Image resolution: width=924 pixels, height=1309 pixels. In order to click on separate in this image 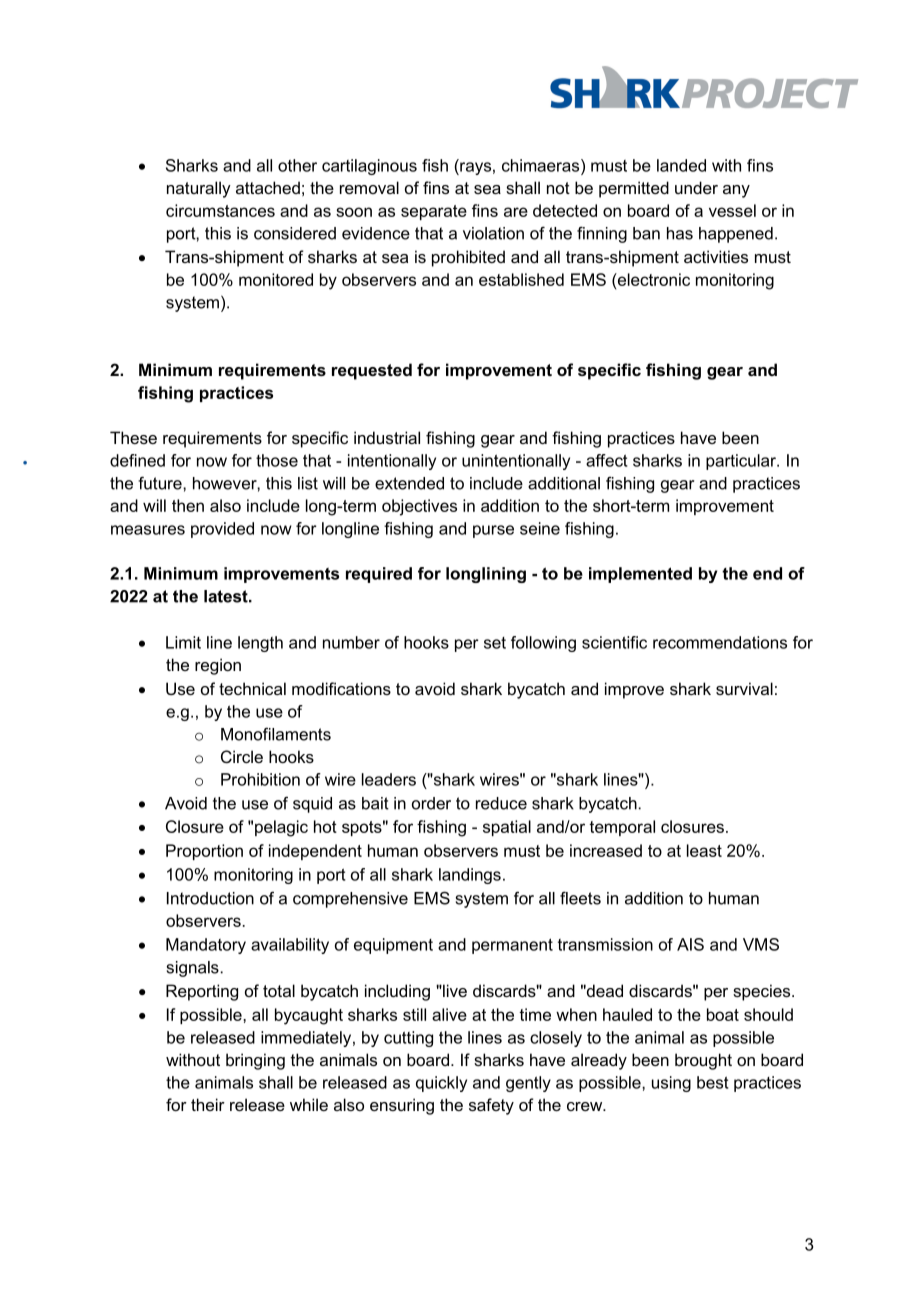, I will do `click(434, 212)`.
